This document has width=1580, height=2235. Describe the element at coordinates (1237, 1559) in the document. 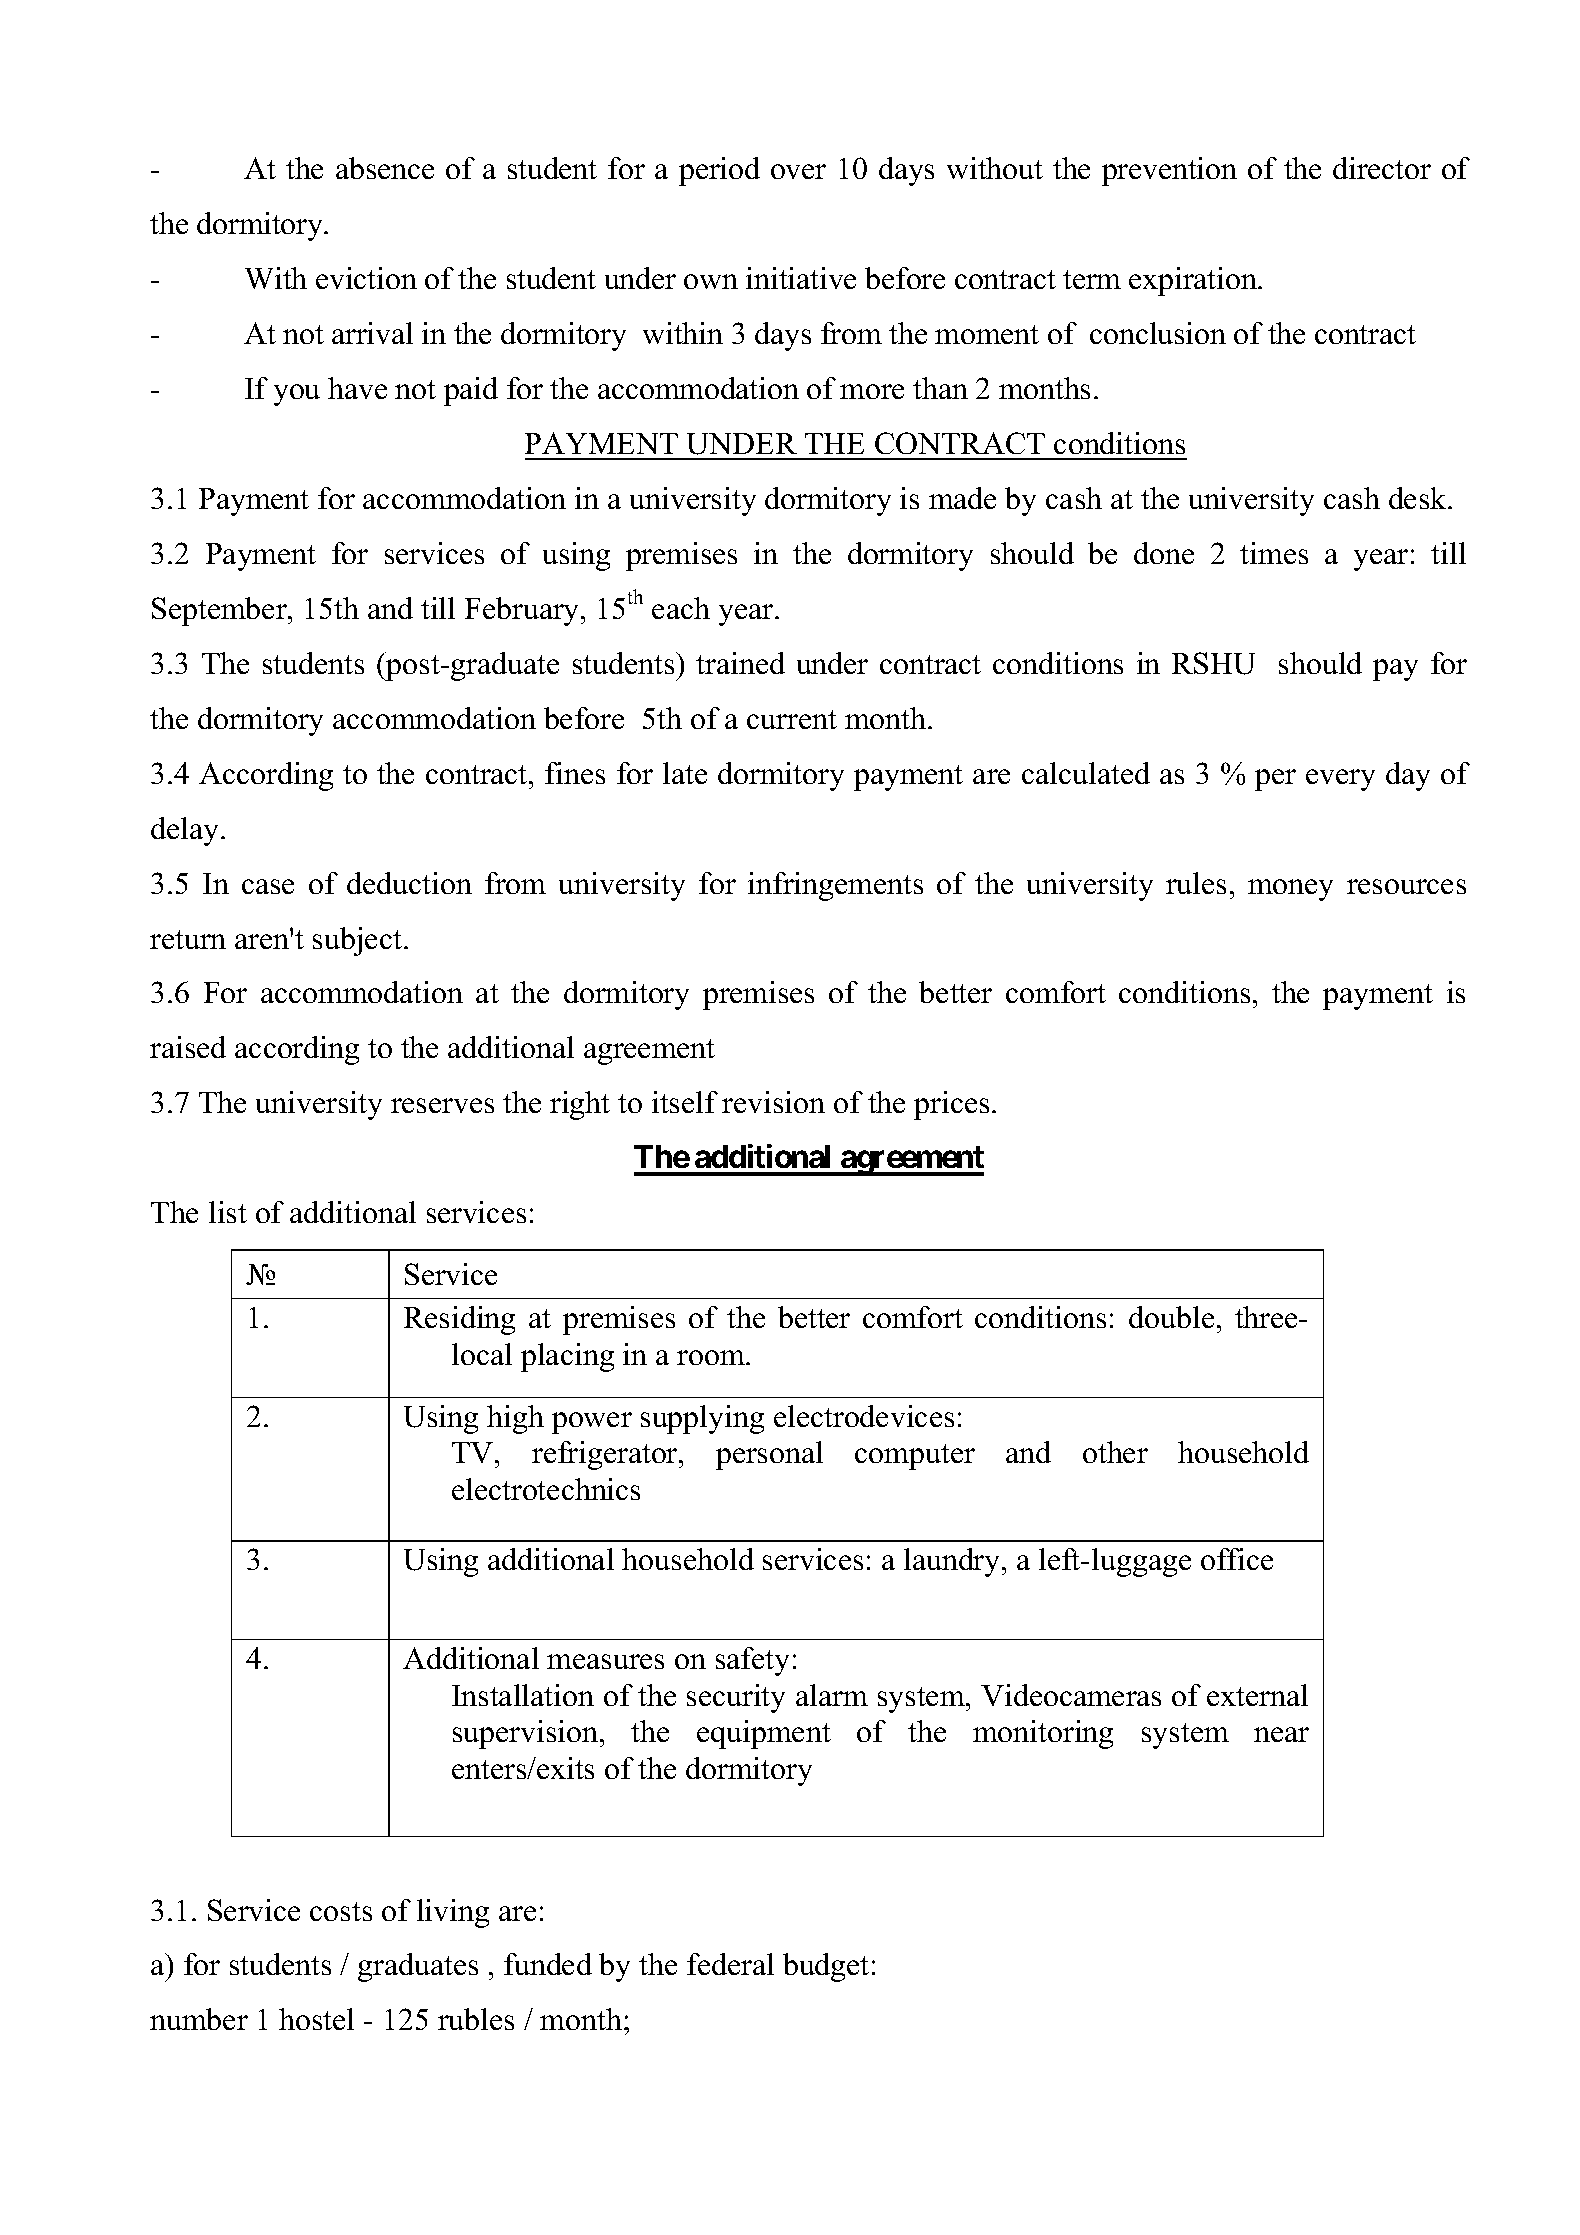

I see `office` at that location.
